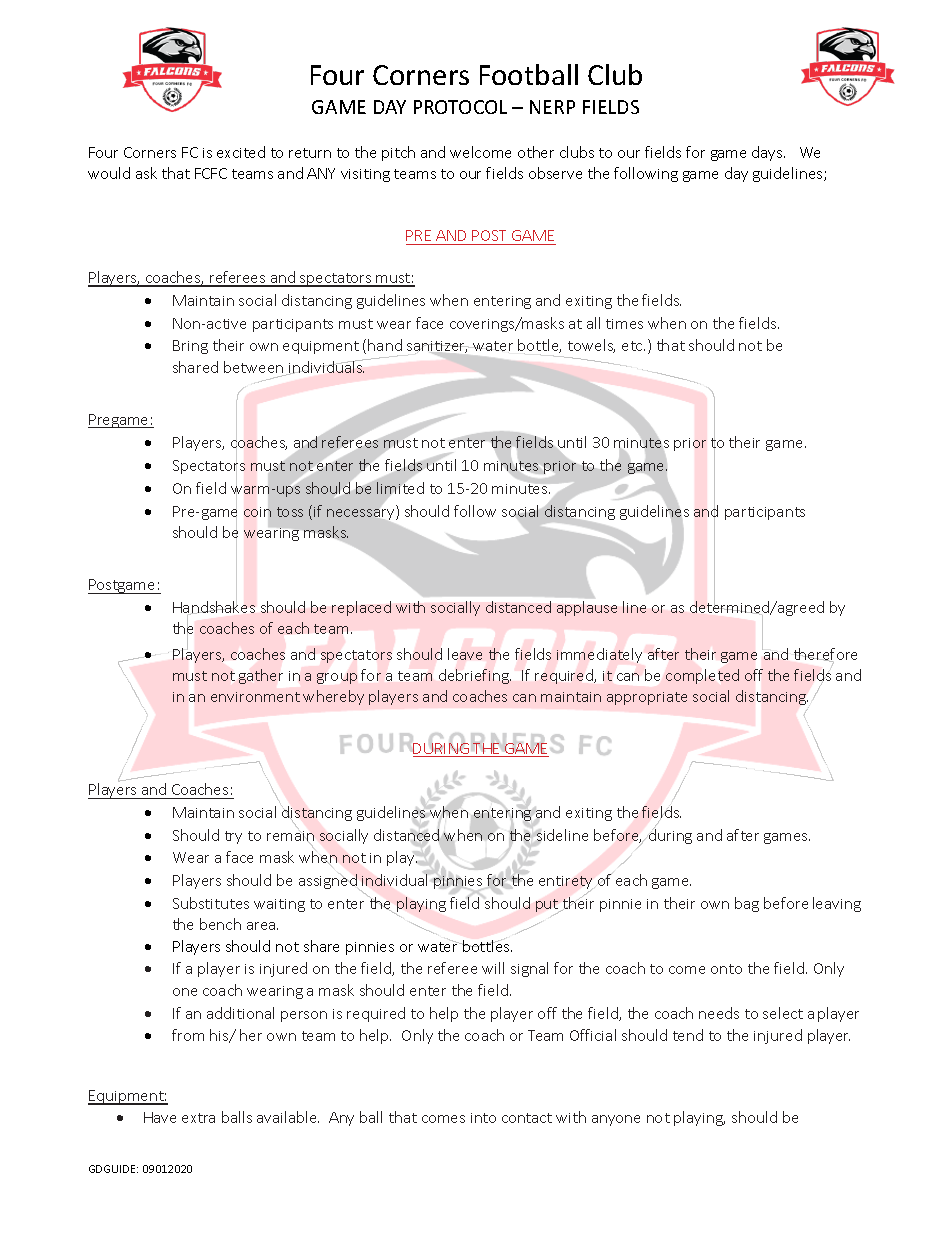  Describe the element at coordinates (233, 837) in the page. I see `try` at that location.
